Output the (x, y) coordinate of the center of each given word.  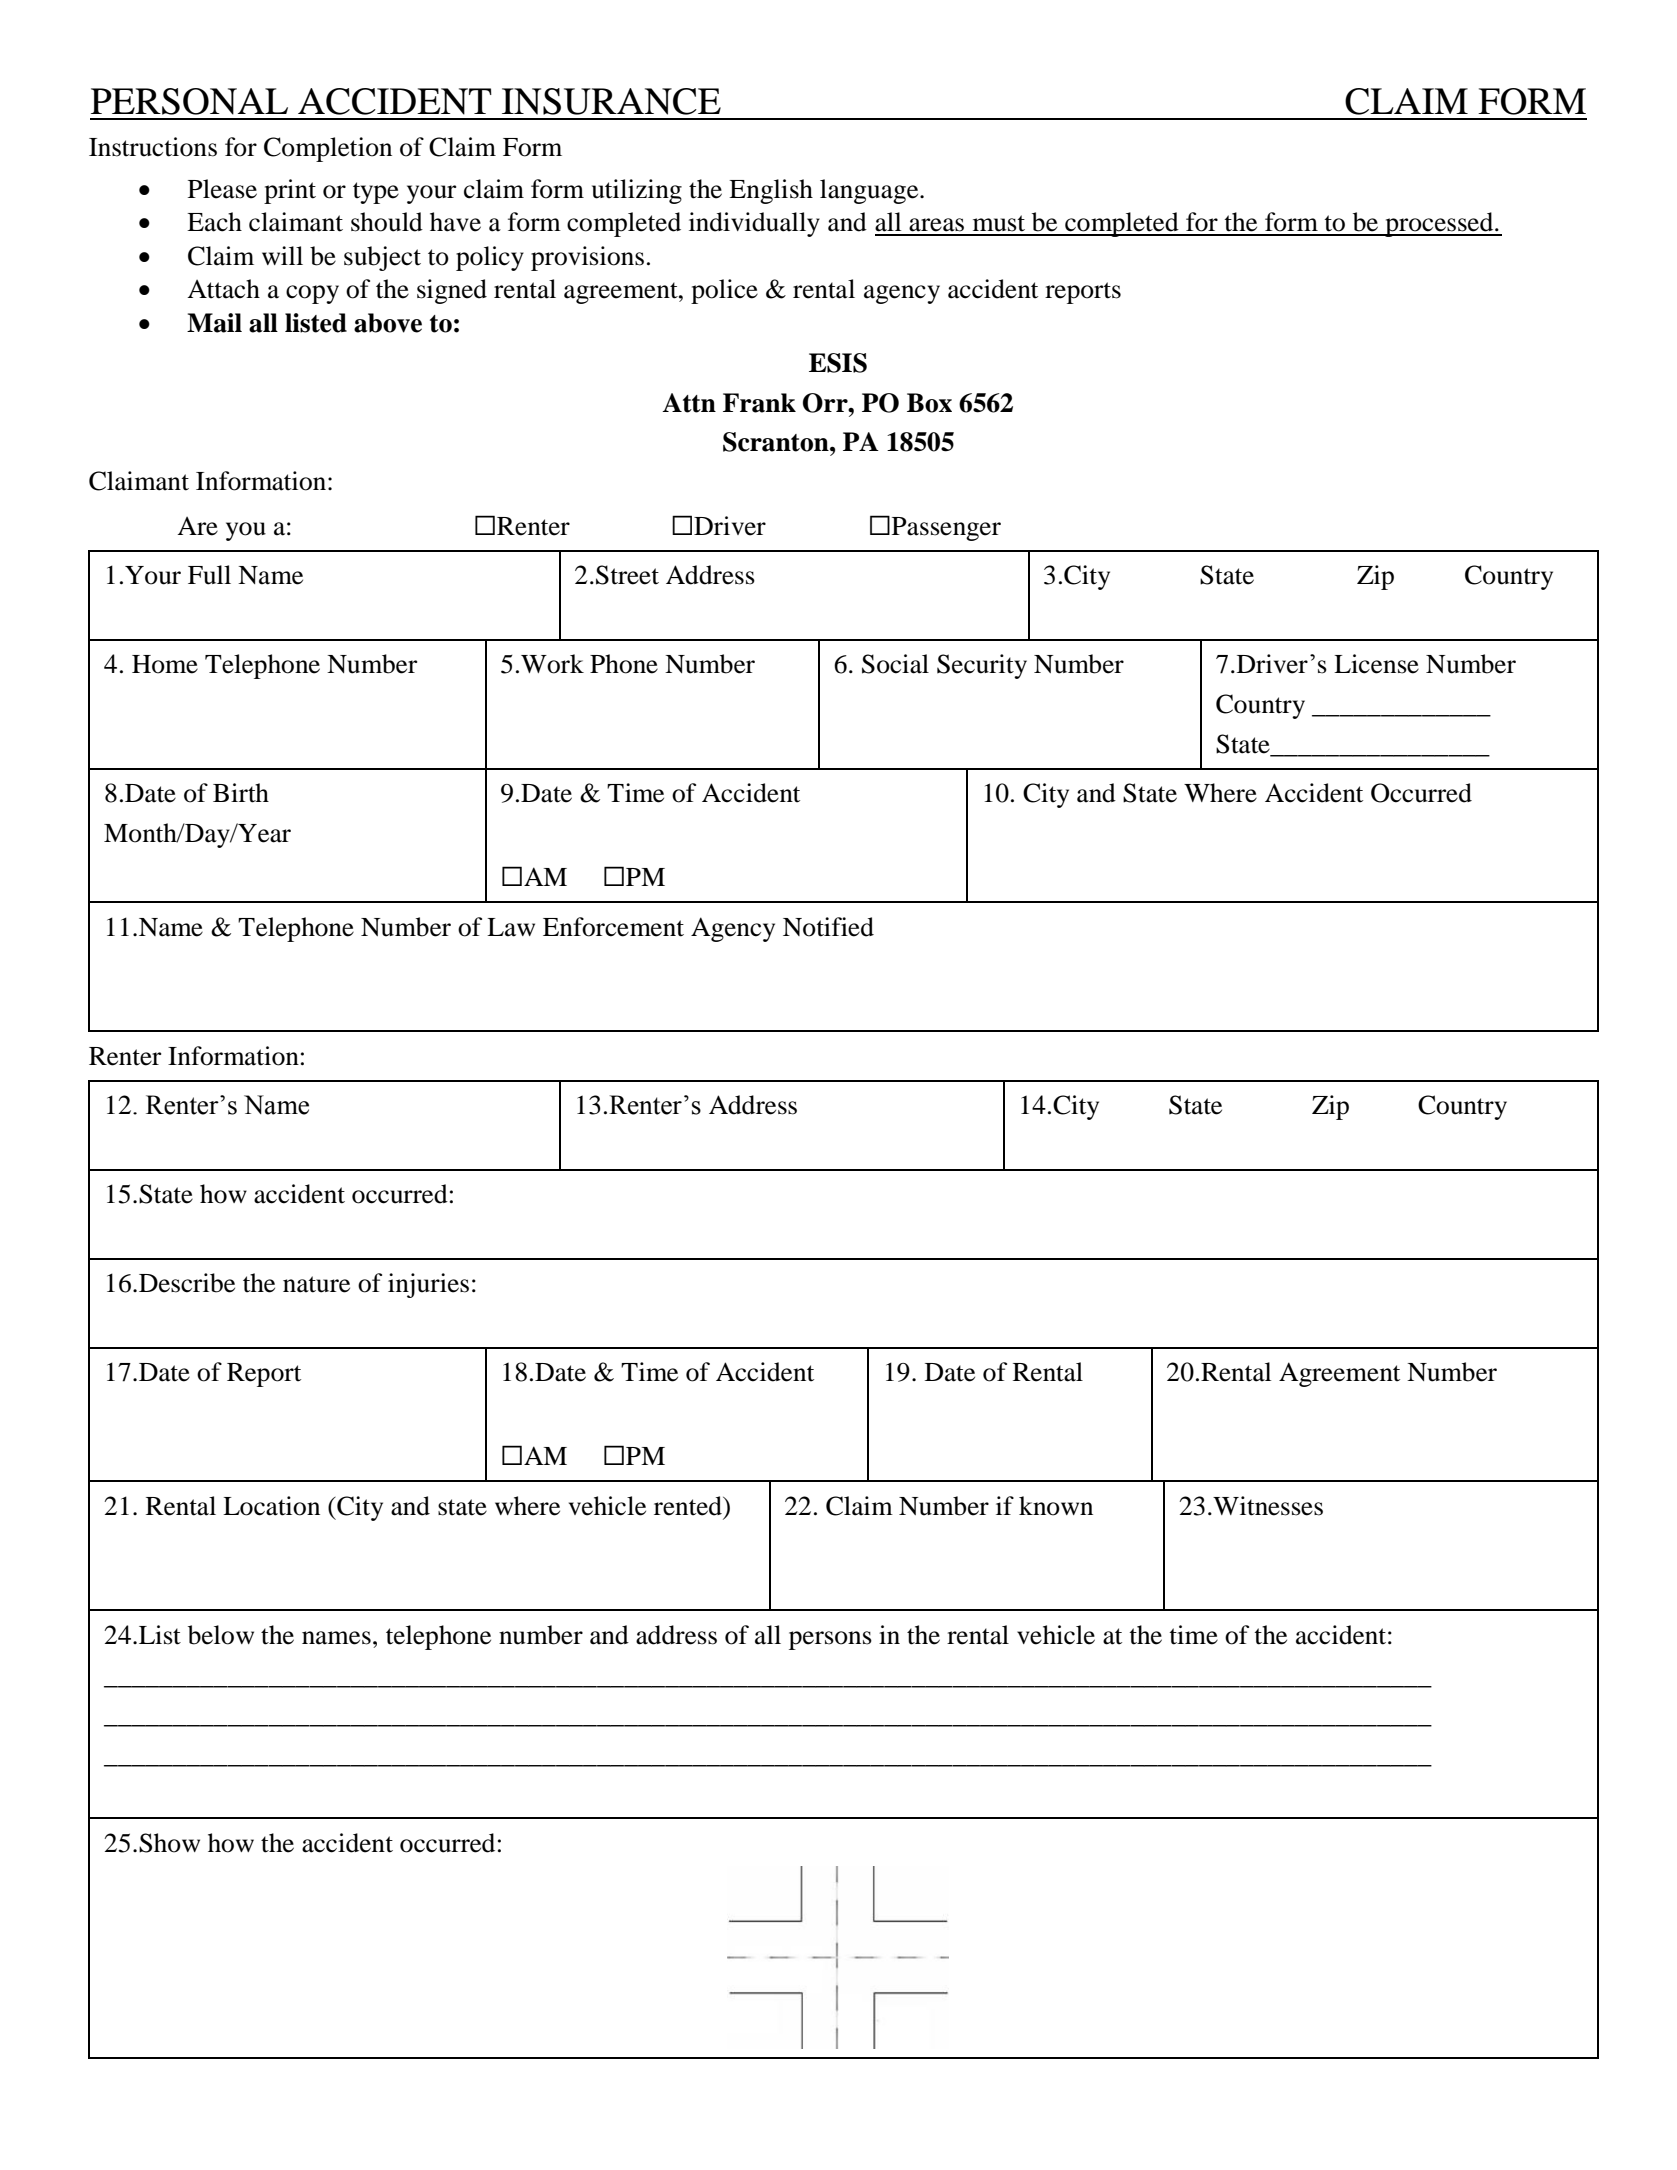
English (771, 191)
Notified (828, 927)
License (1376, 664)
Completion (328, 149)
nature (316, 1284)
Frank (759, 403)
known (1056, 1506)
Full (209, 575)
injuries (428, 1285)
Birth (241, 793)
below (221, 1635)
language (870, 191)
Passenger (946, 529)
